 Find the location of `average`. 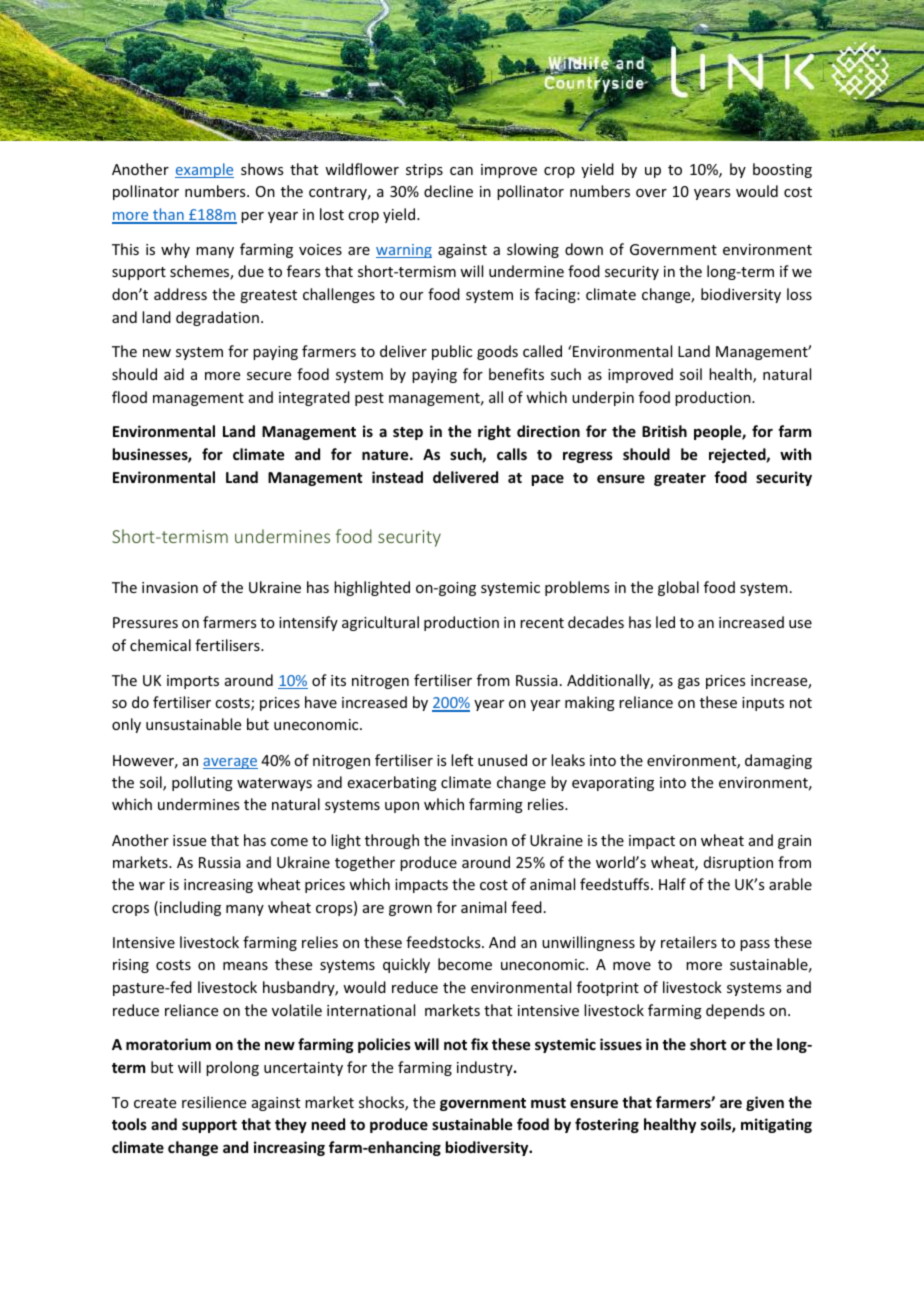

average is located at coordinates (230, 763).
